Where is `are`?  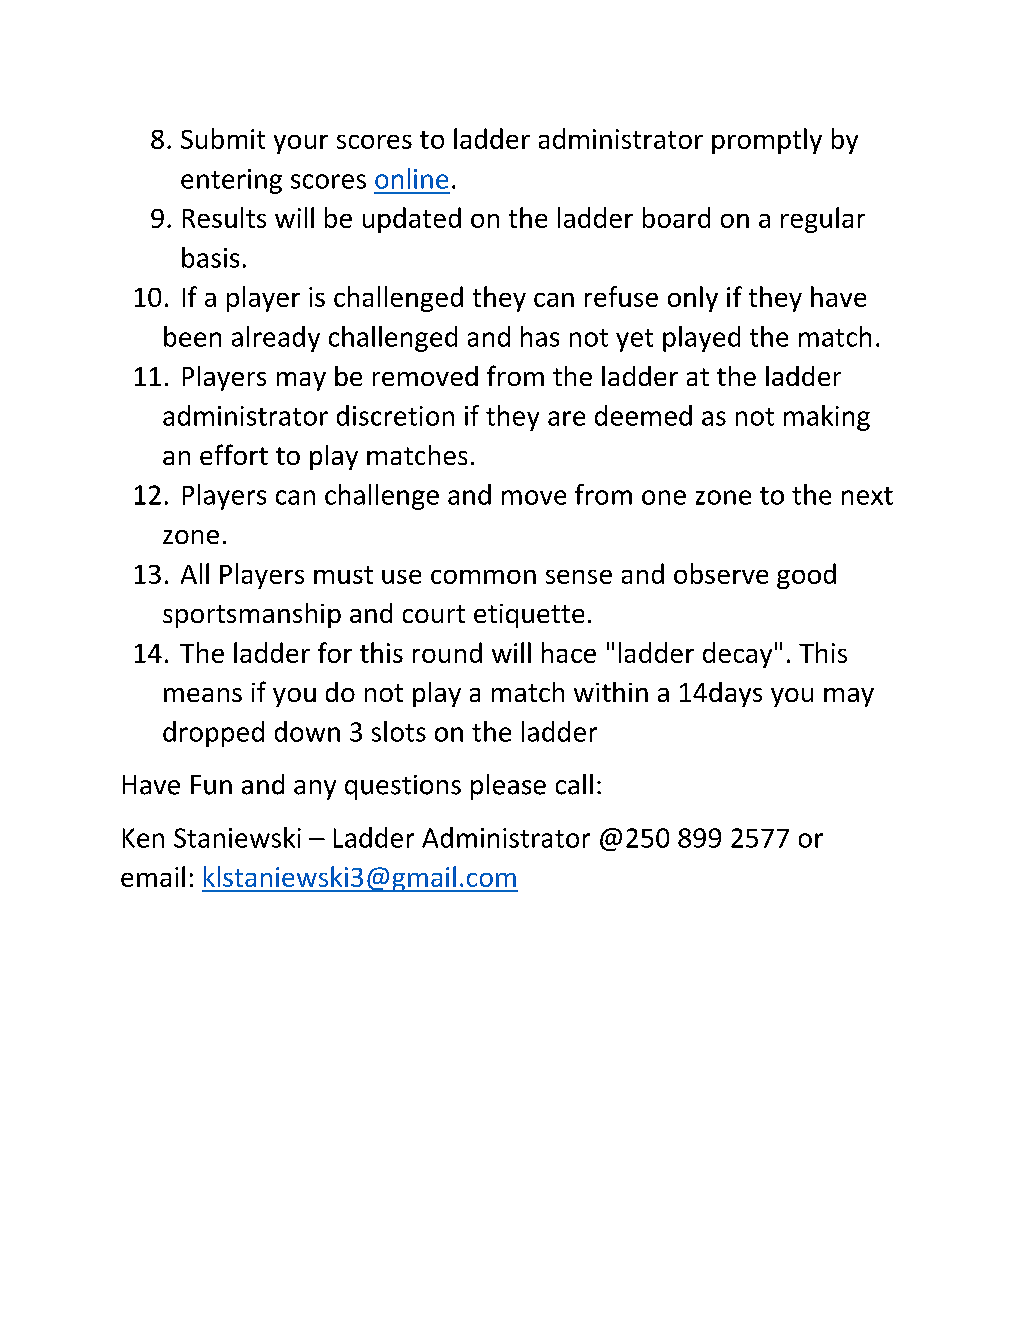
are is located at coordinates (566, 418).
